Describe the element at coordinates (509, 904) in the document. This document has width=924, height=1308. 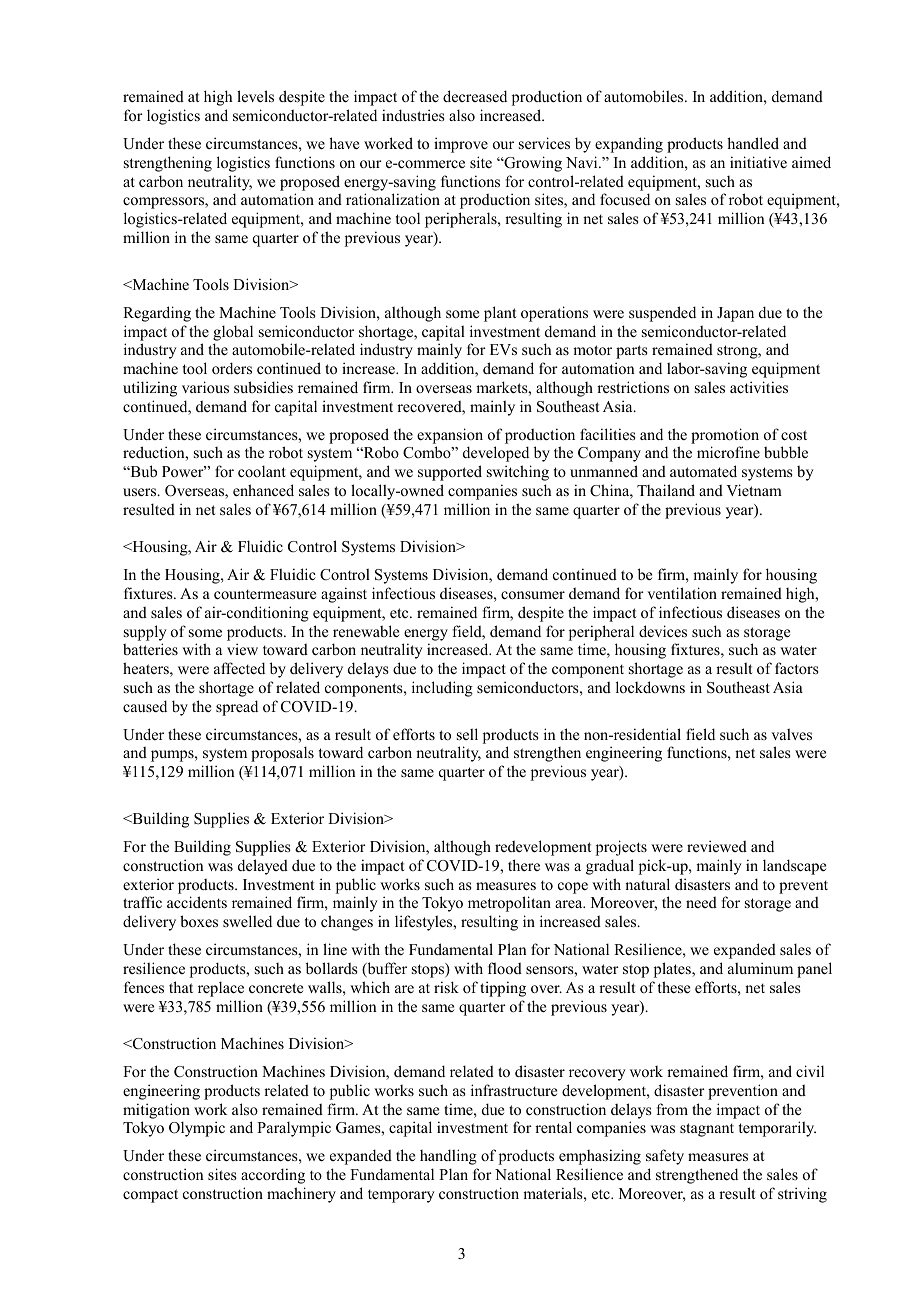
I see `metropolitan` at that location.
